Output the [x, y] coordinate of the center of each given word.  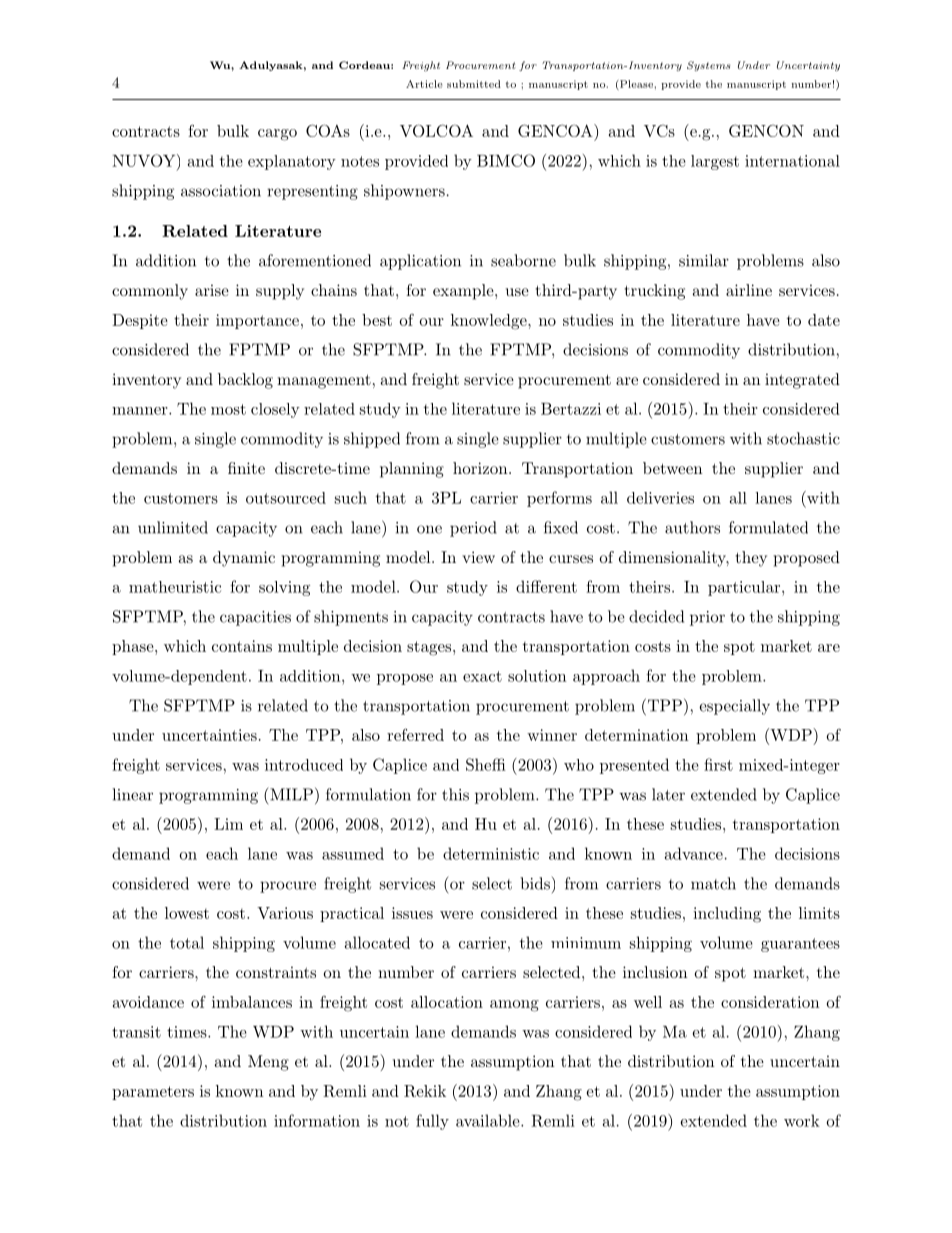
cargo [277, 135]
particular [744, 588]
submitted [474, 84]
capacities [255, 618]
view [478, 557]
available [488, 1120]
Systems [709, 66]
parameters [153, 1093]
